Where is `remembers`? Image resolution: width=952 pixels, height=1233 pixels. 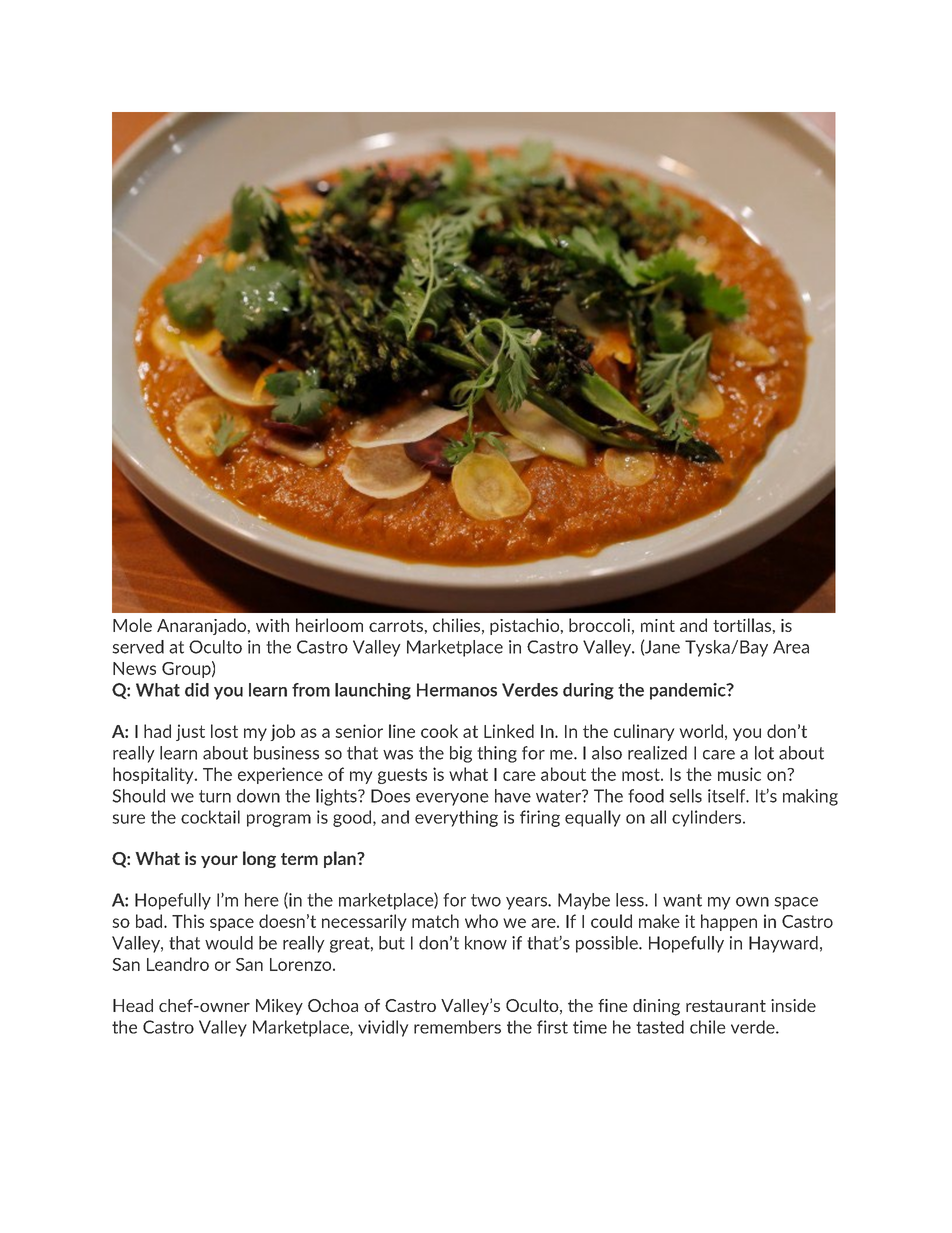
remembers is located at coordinates (457, 1027).
